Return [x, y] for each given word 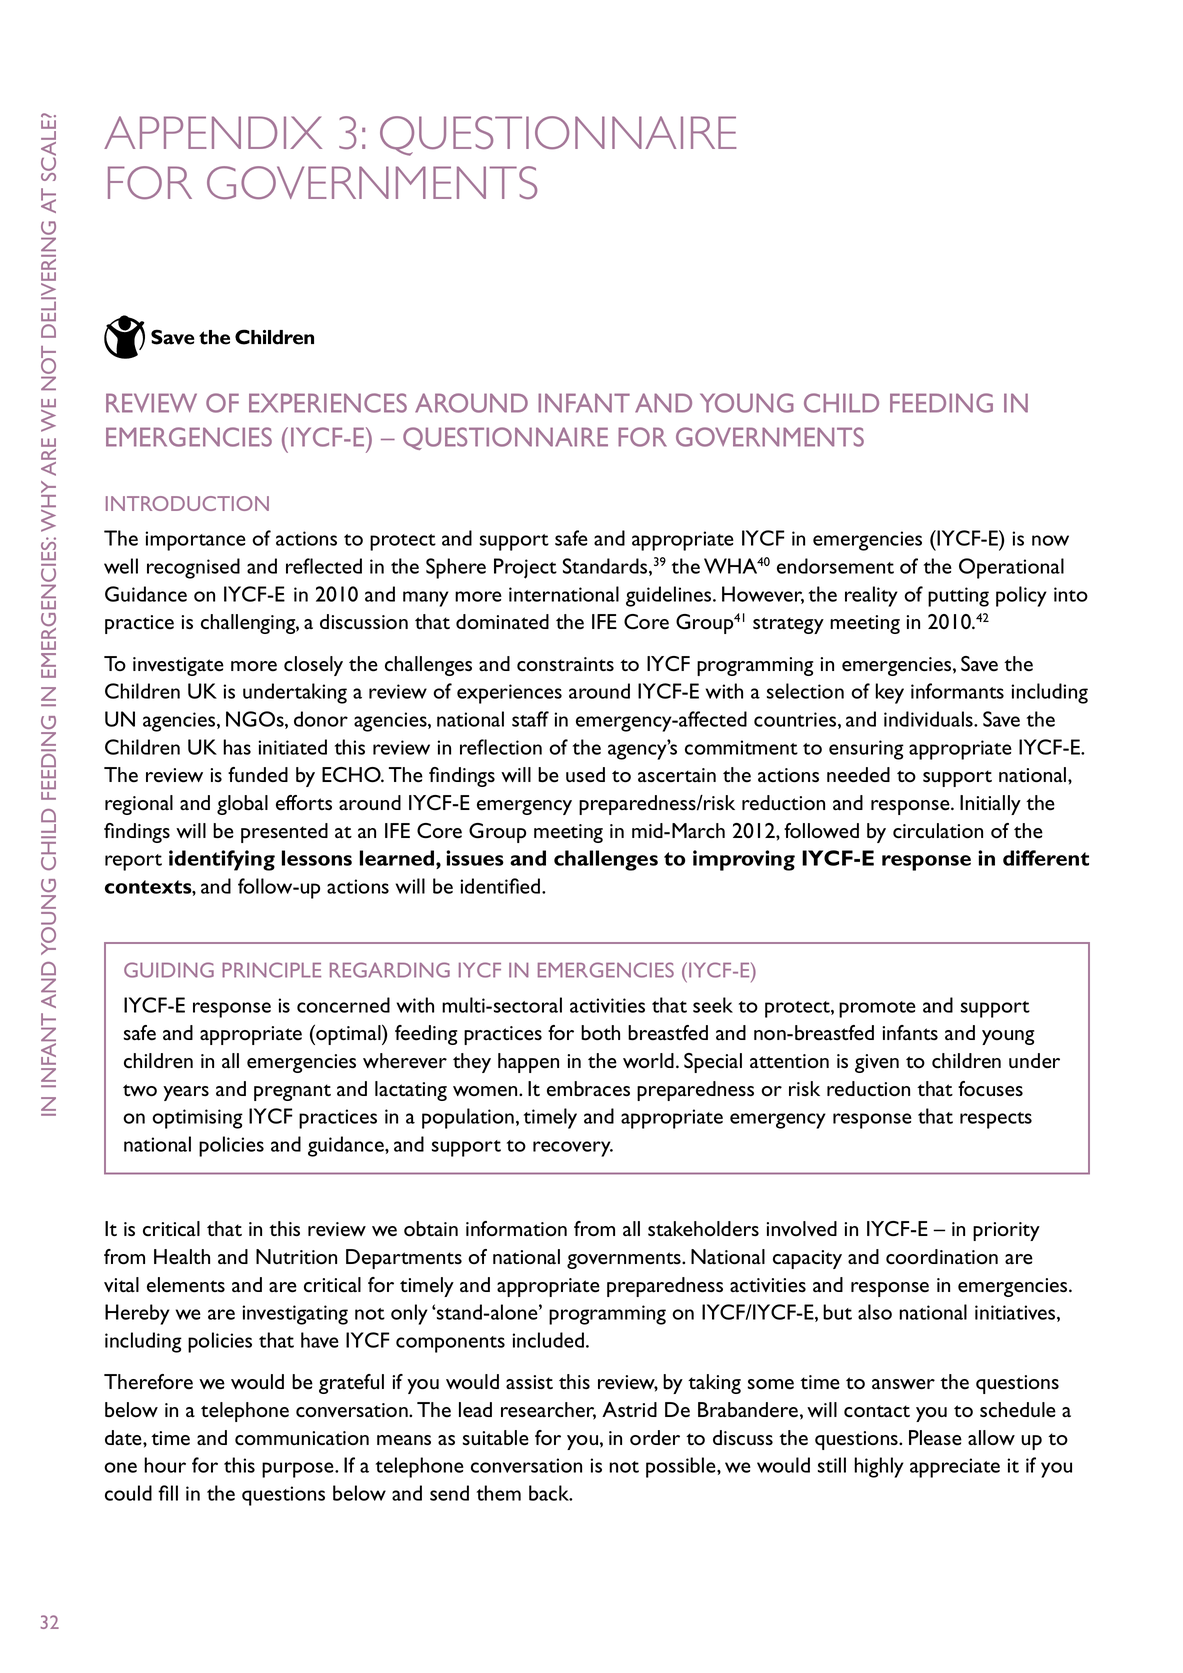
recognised [193, 568]
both [600, 1033]
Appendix [213, 132]
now [1050, 540]
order [655, 1438]
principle [271, 970]
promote [877, 1009]
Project [525, 568]
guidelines [670, 596]
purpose [299, 1470]
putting [958, 597]
